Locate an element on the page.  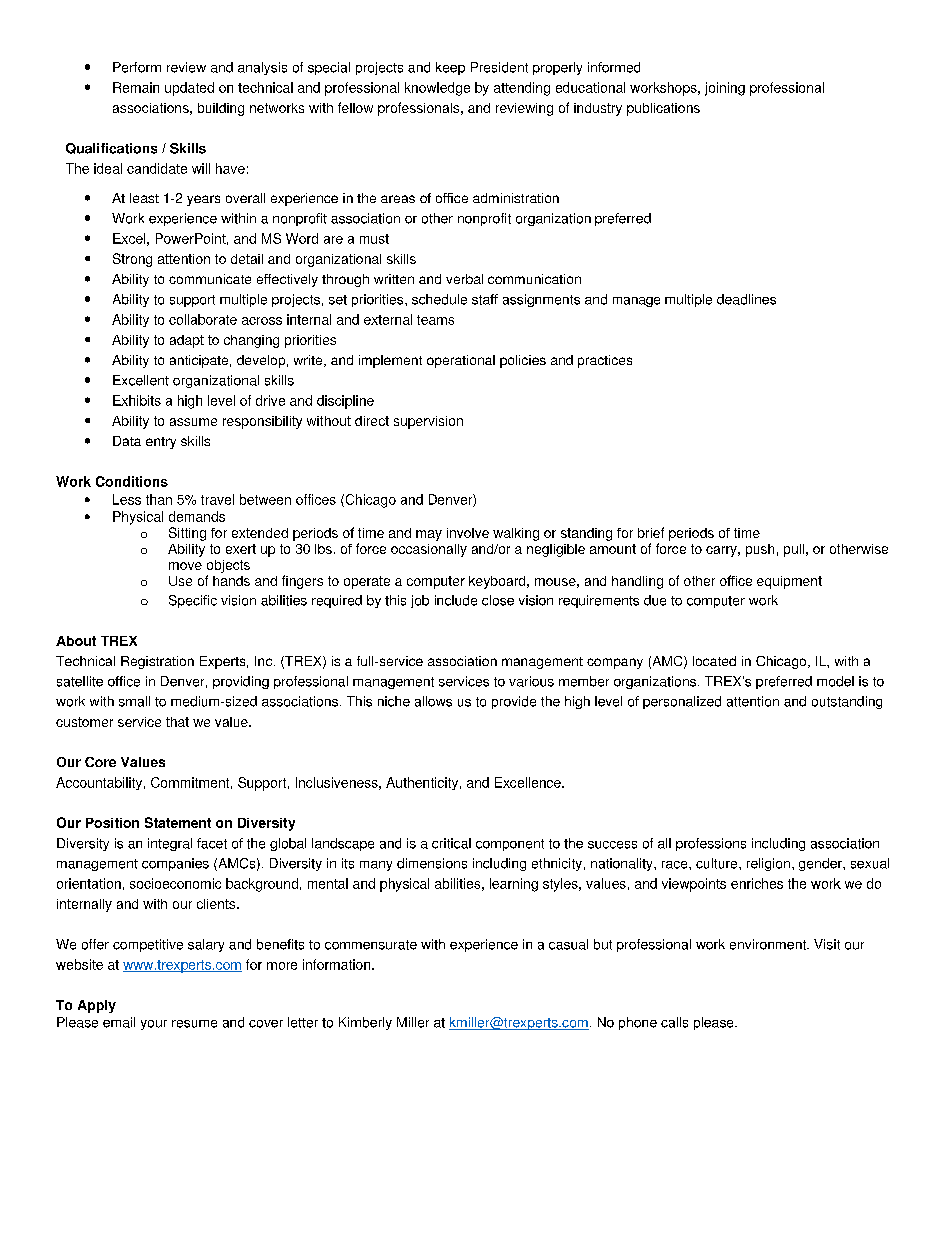
Kimberly is located at coordinates (365, 1023).
